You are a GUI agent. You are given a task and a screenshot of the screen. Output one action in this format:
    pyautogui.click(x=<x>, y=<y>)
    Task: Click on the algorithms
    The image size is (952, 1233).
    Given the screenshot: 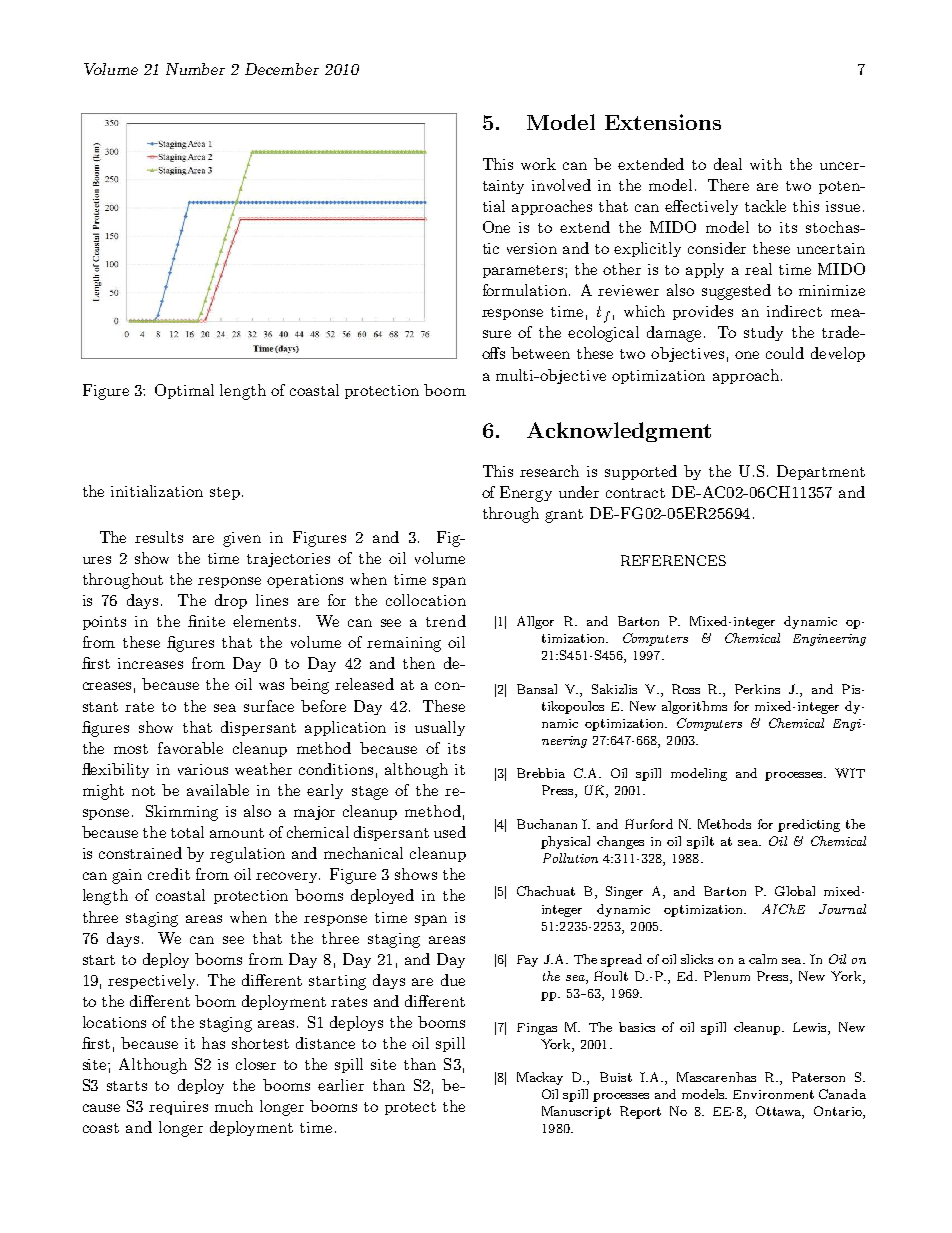 What is the action you would take?
    pyautogui.click(x=694, y=707)
